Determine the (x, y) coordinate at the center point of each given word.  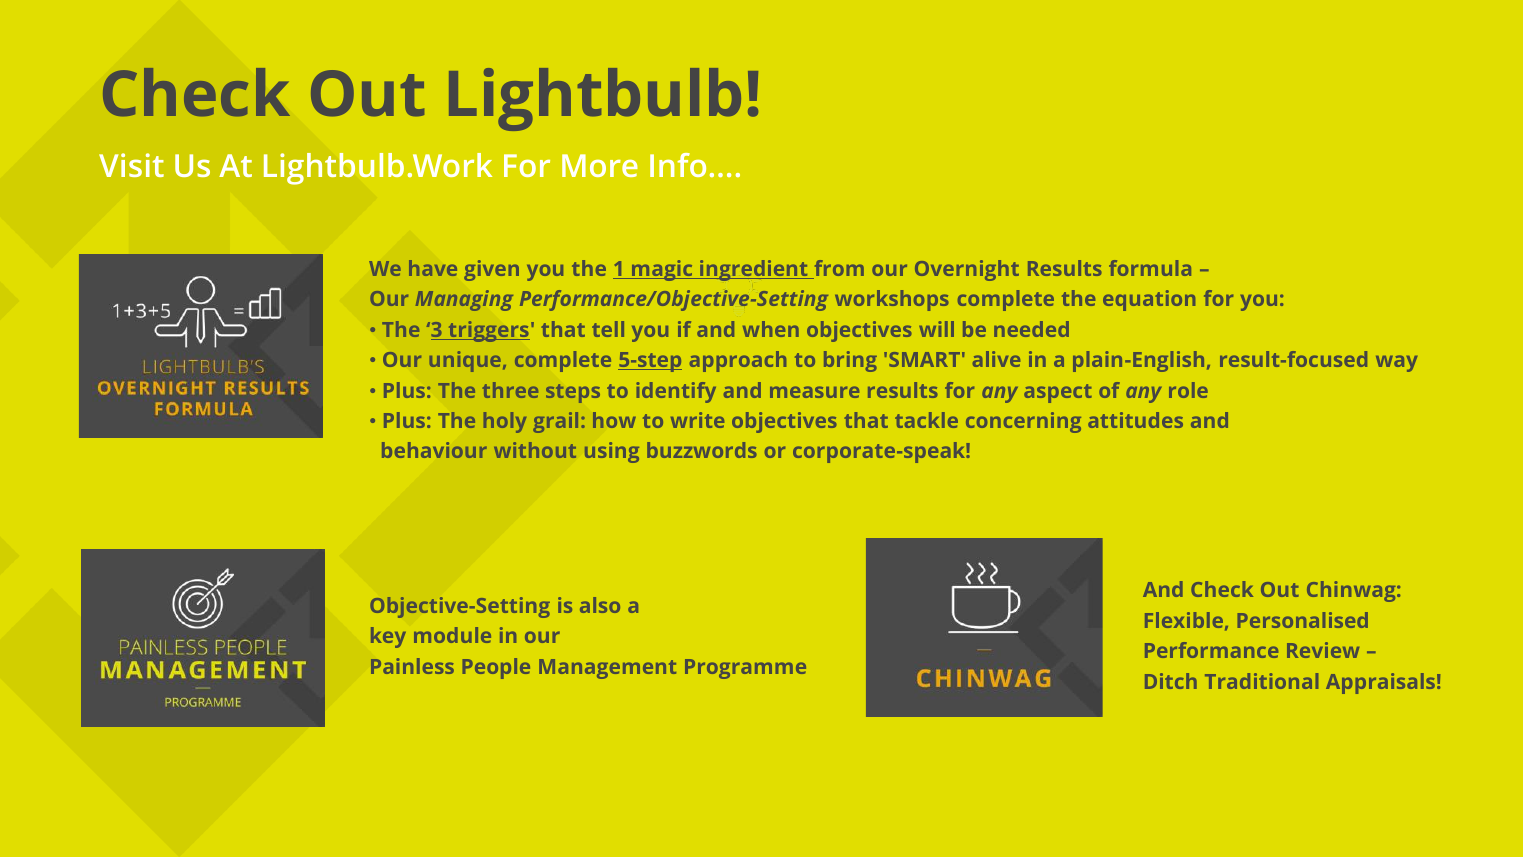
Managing (464, 300)
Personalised (1302, 620)
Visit (131, 165)
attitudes (1135, 420)
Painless (412, 666)
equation (1149, 300)
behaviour (434, 450)
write (697, 420)
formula (1150, 268)
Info (678, 165)
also (600, 605)
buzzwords (702, 450)
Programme (745, 669)
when (771, 329)
